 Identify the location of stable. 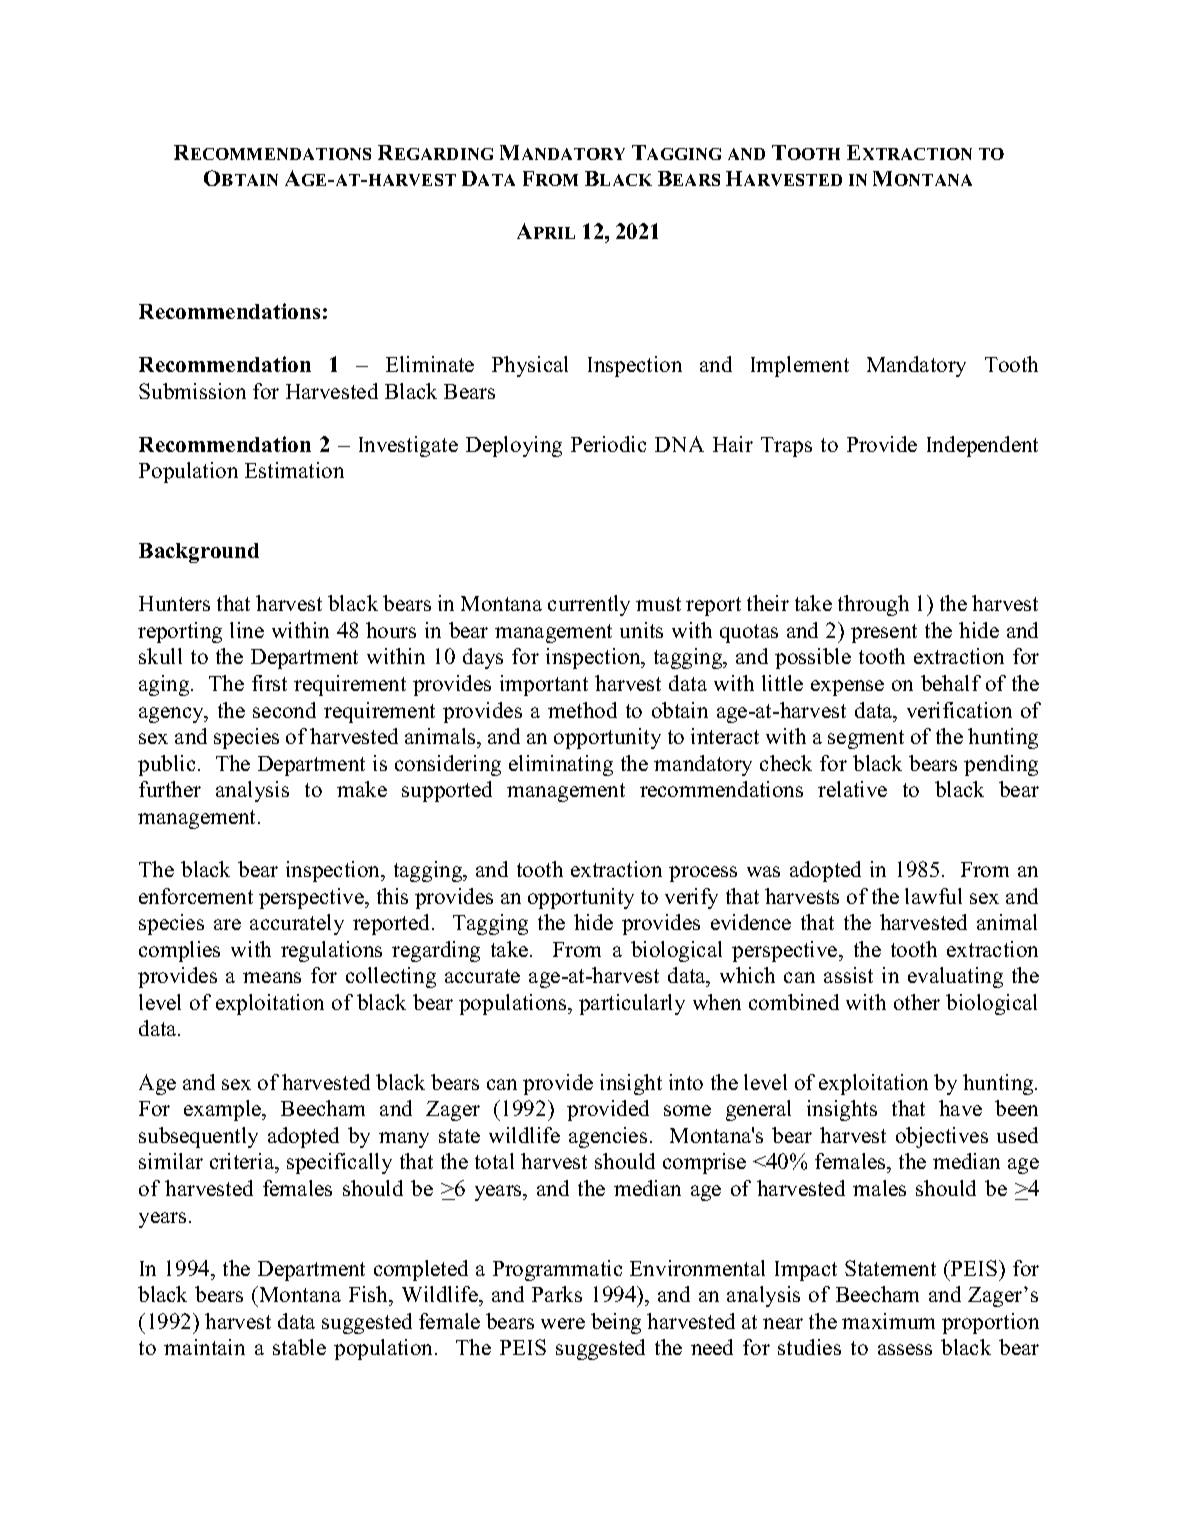
(299, 1347).
